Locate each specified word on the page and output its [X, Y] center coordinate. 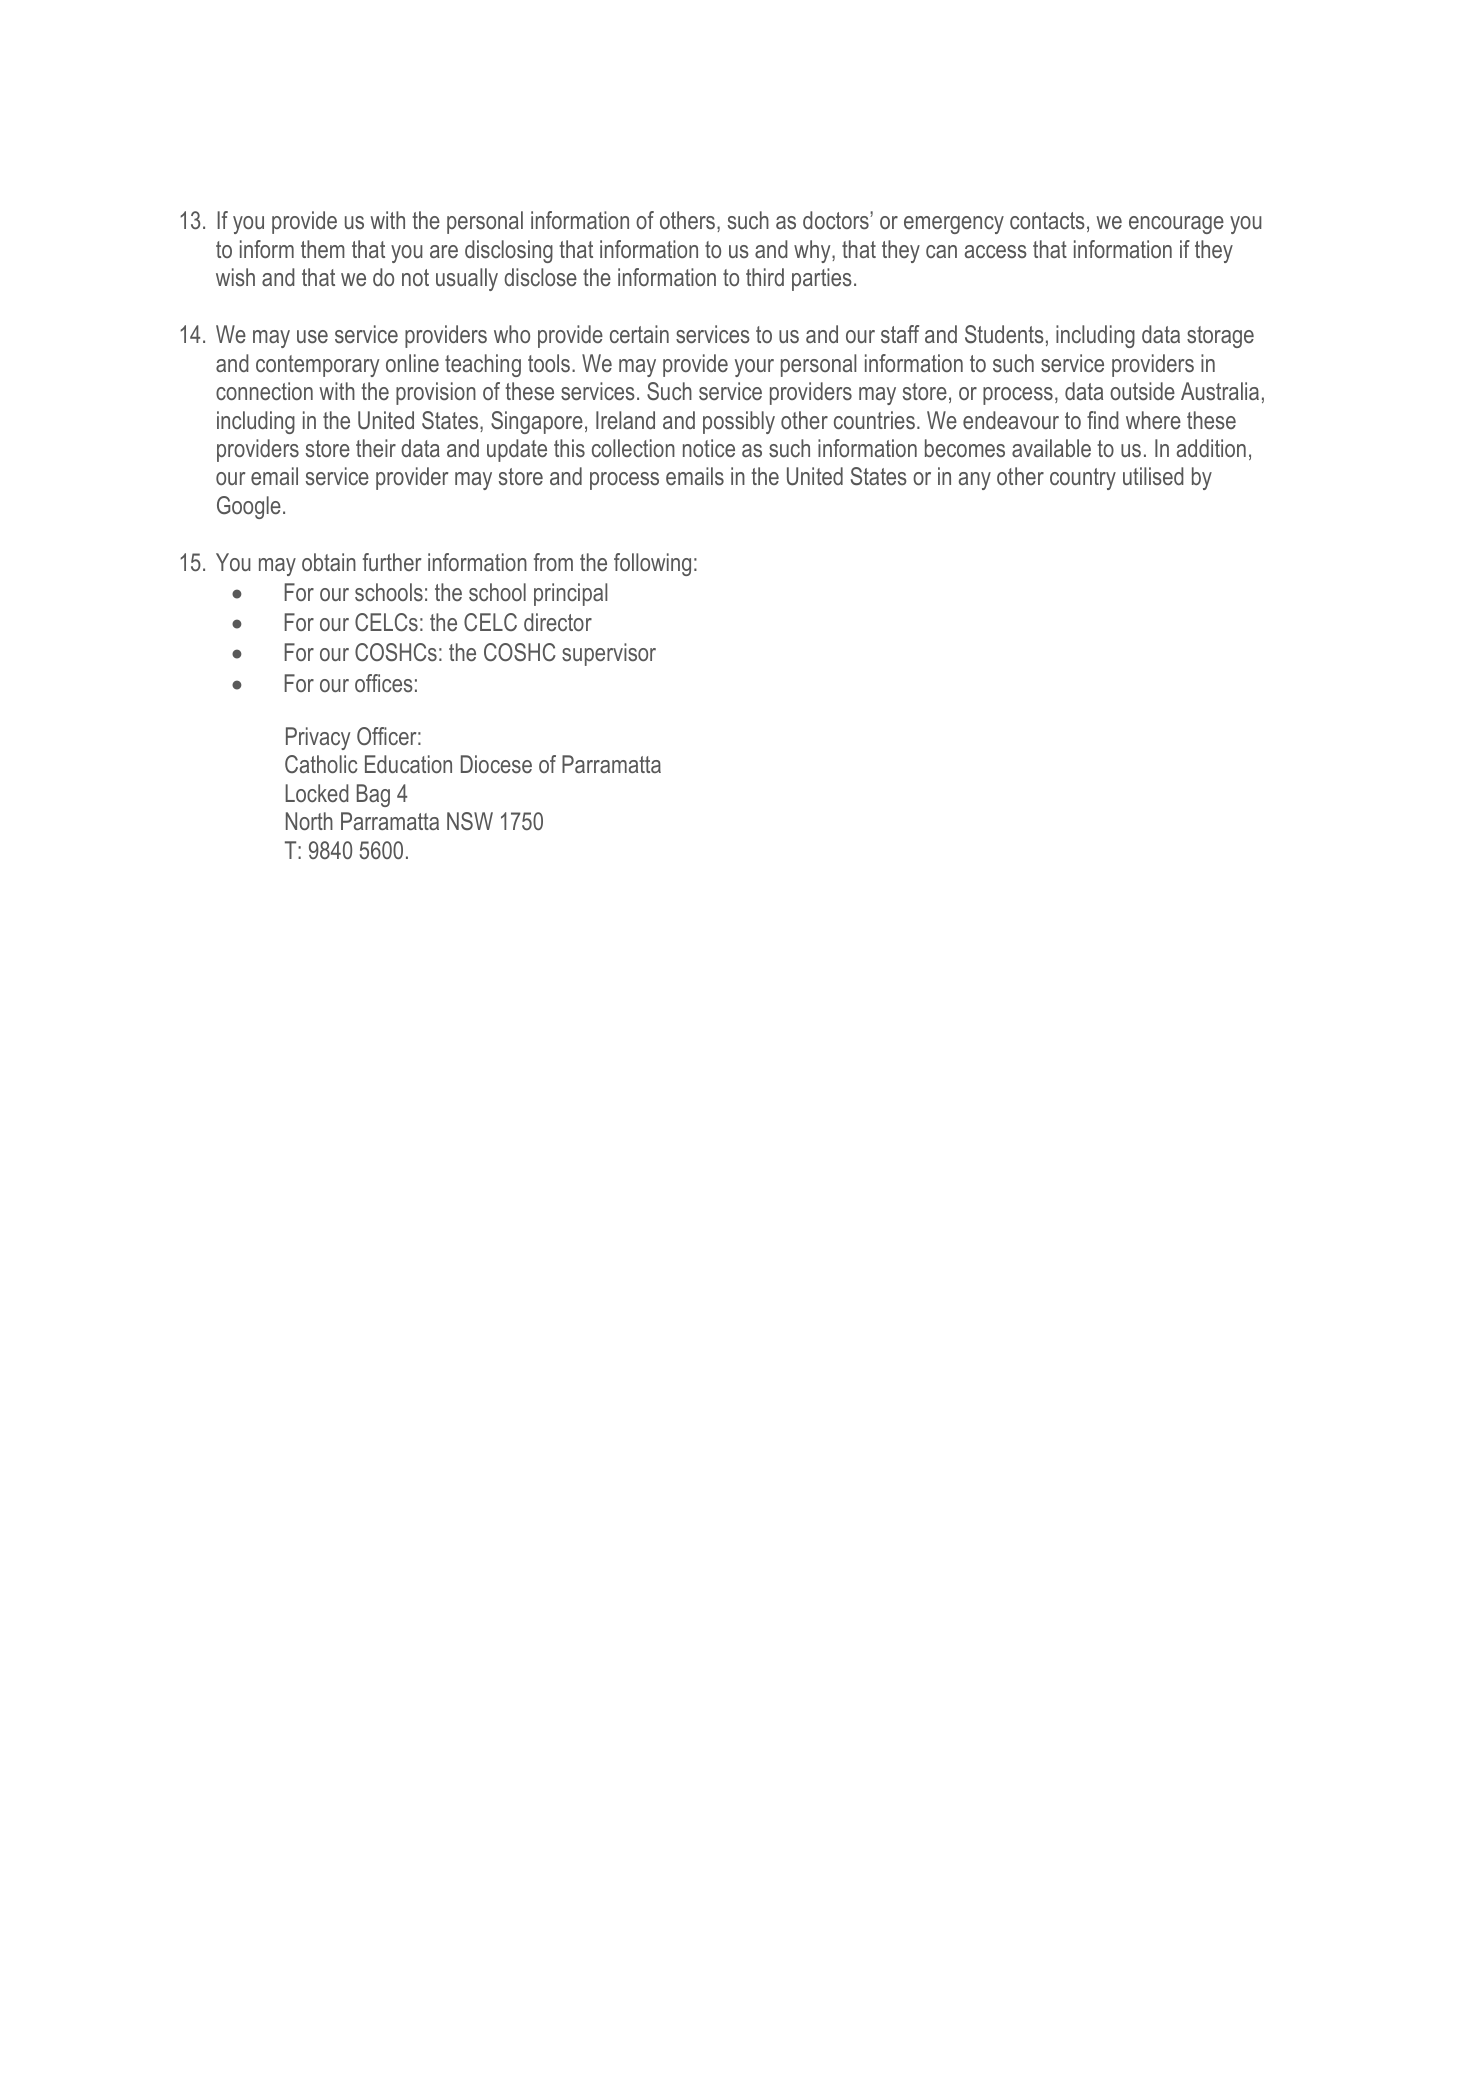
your [754, 368]
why [813, 251]
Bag [373, 795]
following [652, 564]
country [1083, 479]
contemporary [317, 366]
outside [1142, 391]
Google [249, 507]
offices [384, 683]
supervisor [609, 654]
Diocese [496, 764]
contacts [1047, 220]
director [558, 622]
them [323, 249]
